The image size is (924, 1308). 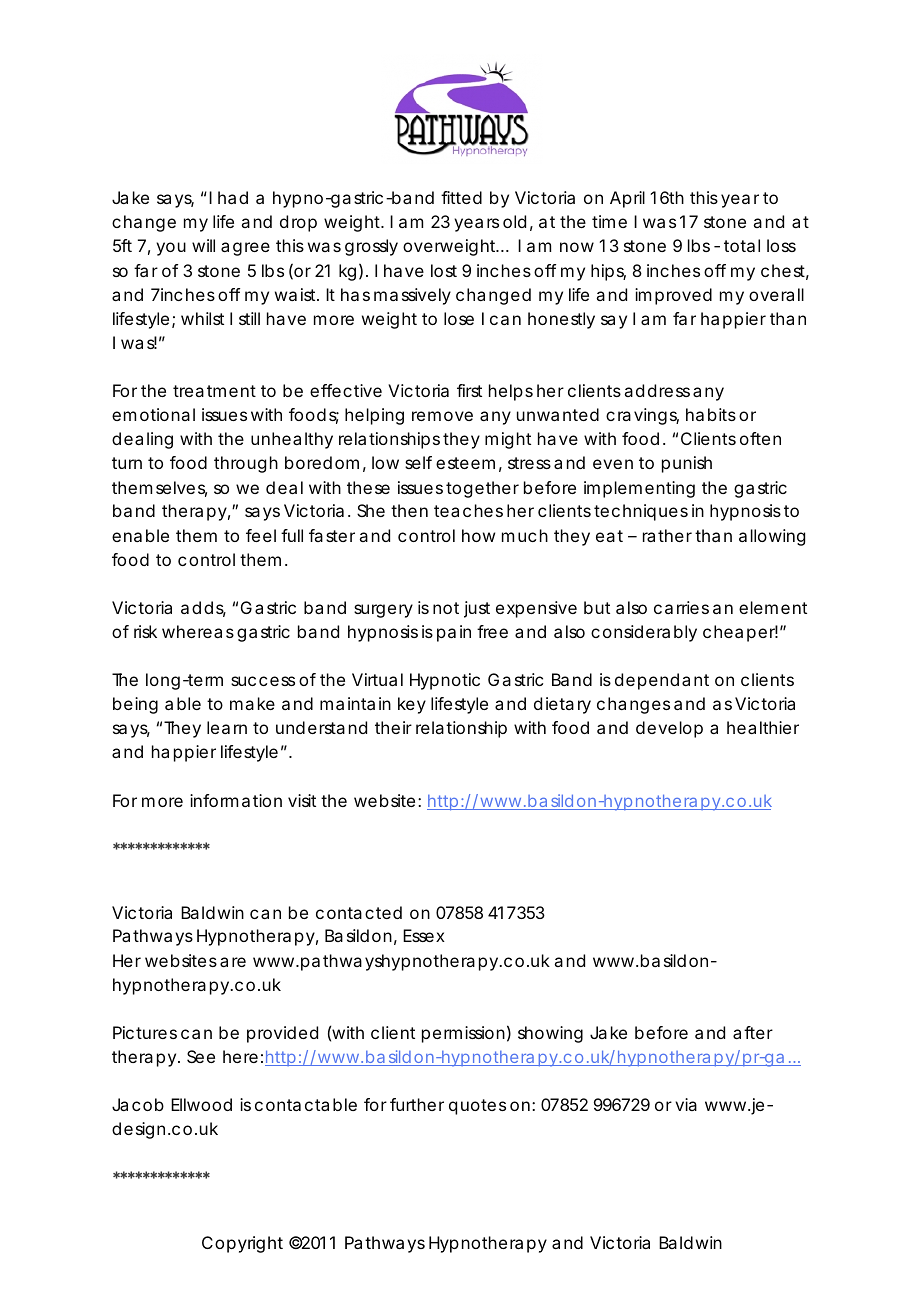 What do you see at coordinates (424, 935) in the screenshot?
I see `Essex` at bounding box center [424, 935].
